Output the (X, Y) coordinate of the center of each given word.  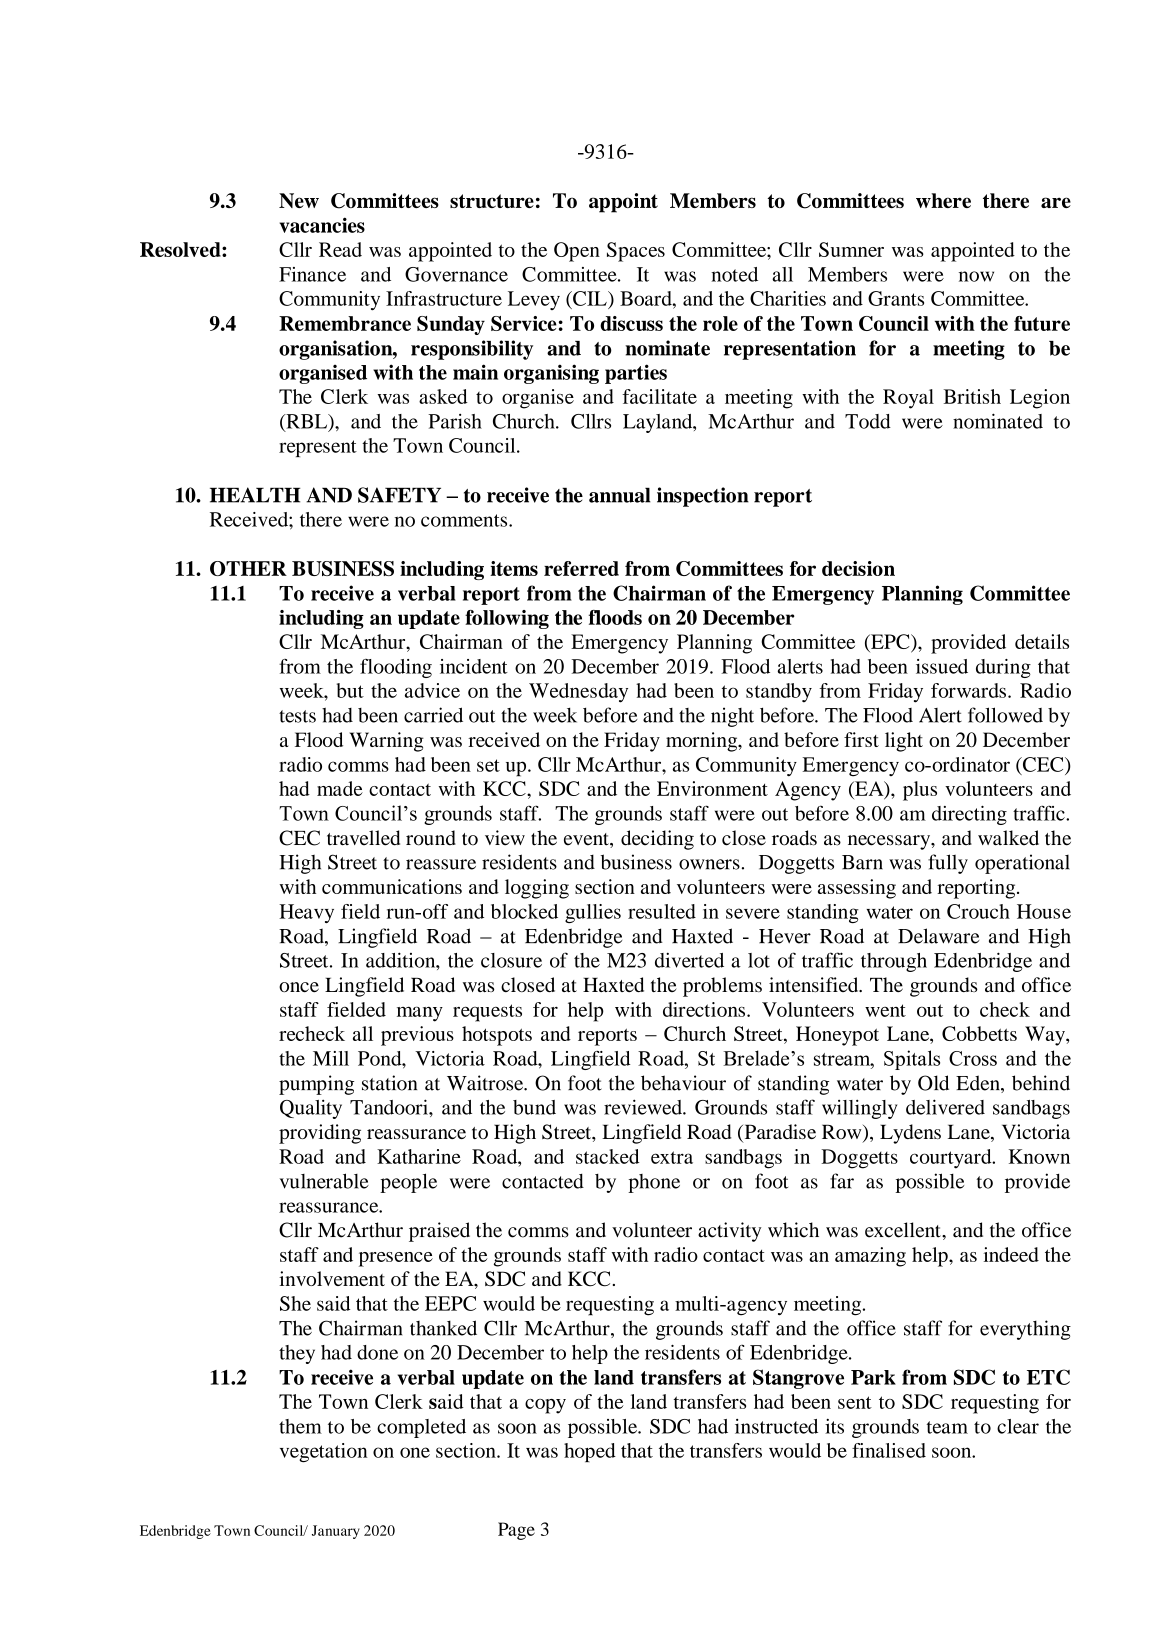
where (943, 200)
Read (340, 249)
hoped (590, 1452)
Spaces (636, 252)
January (336, 1532)
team (947, 1427)
